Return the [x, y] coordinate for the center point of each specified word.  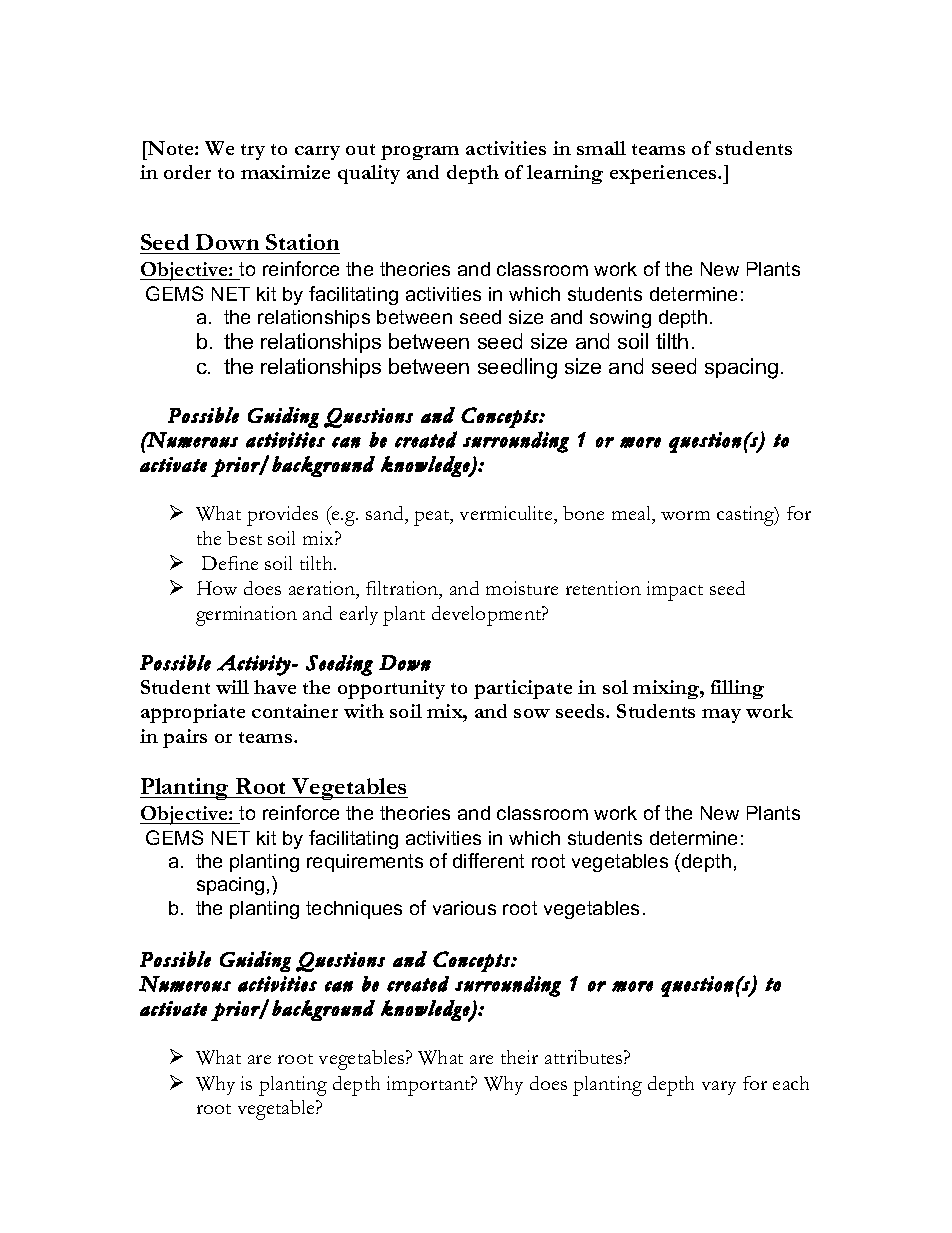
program [420, 152]
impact [675, 591]
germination [246, 616]
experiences [664, 174]
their [519, 1057]
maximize [285, 172]
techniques [354, 910]
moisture [522, 588]
